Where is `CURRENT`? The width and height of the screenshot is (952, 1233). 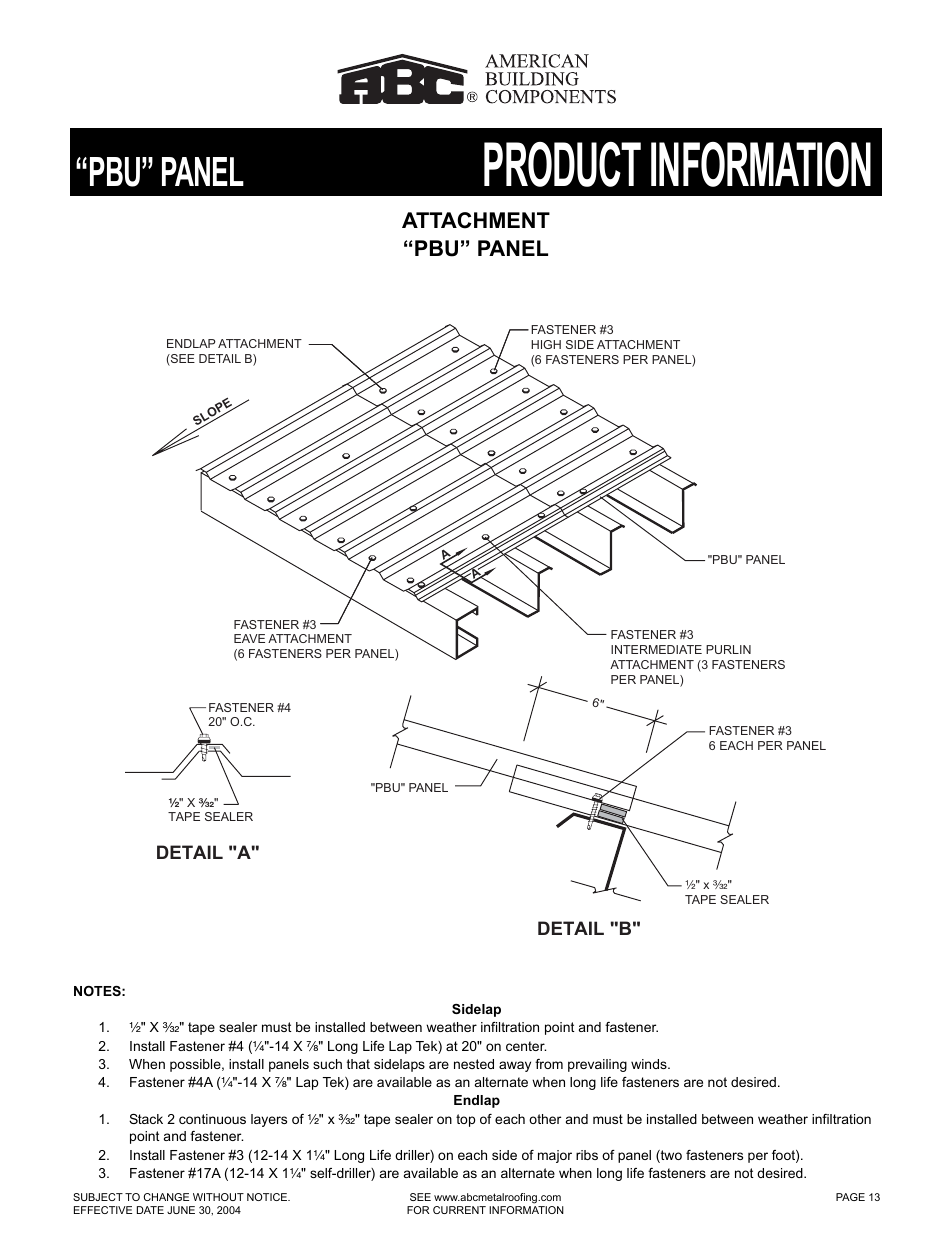 CURRENT is located at coordinates (459, 1210).
